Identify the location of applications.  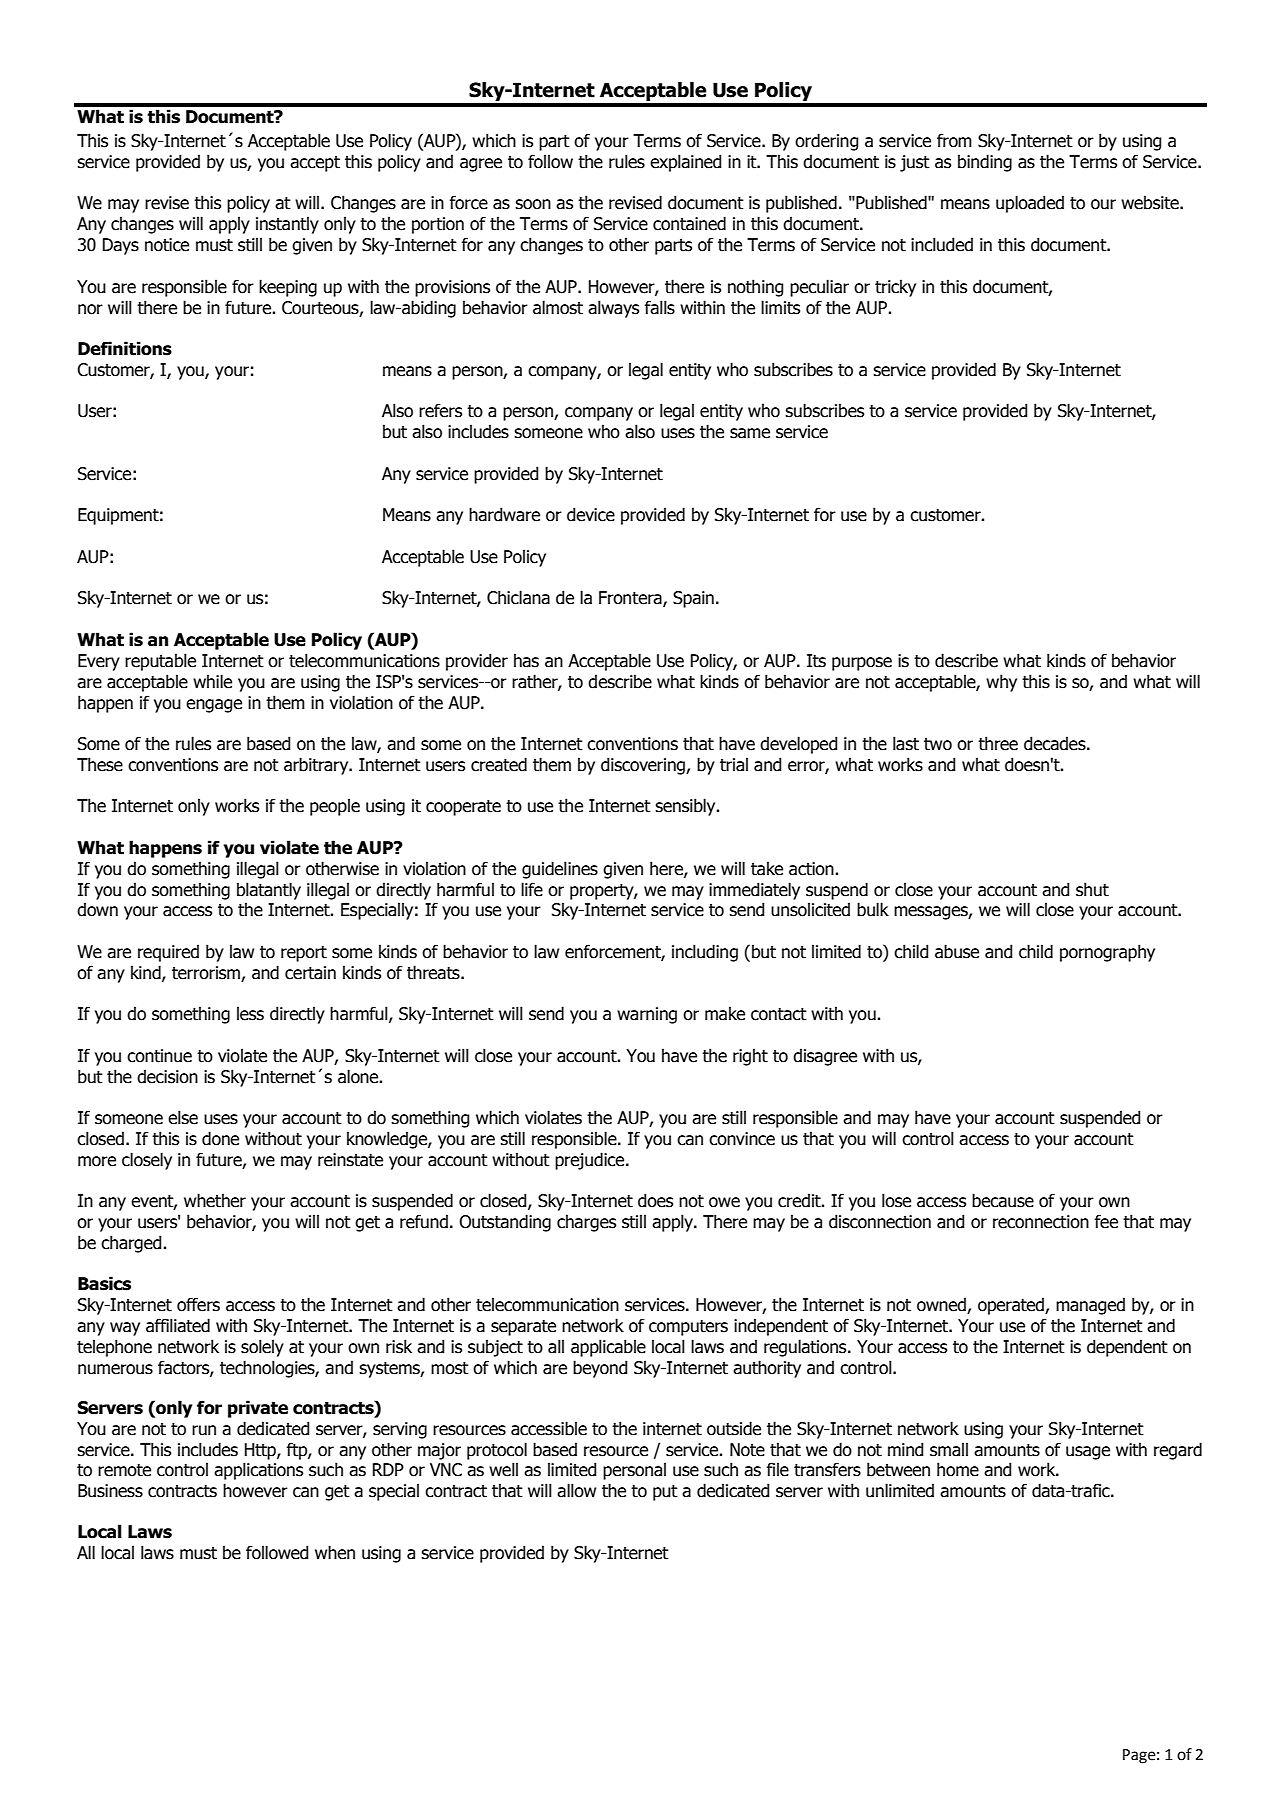
(258, 1471).
